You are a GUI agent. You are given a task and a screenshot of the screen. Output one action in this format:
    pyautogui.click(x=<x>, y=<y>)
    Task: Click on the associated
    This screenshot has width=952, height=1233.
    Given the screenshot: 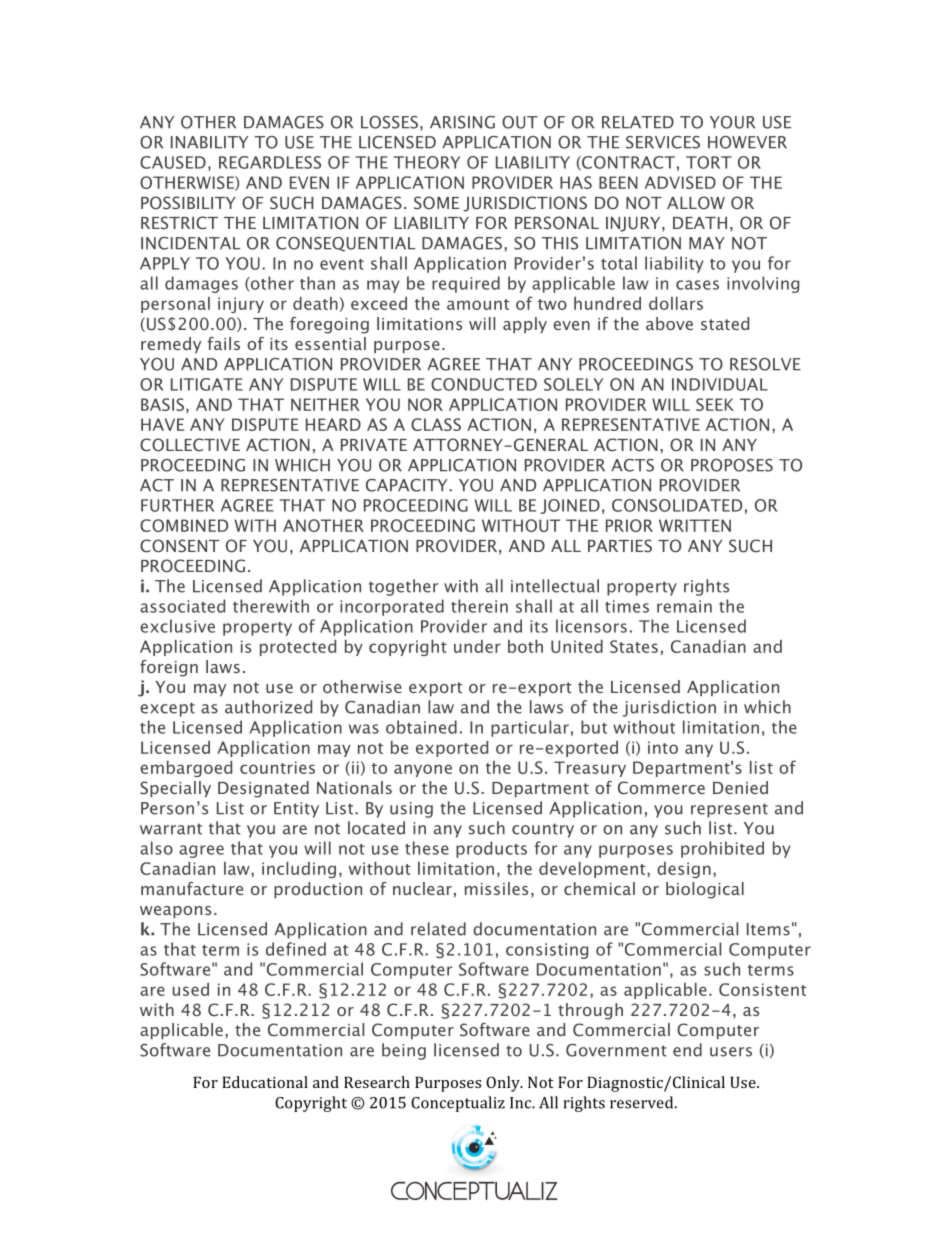 What is the action you would take?
    pyautogui.click(x=182, y=606)
